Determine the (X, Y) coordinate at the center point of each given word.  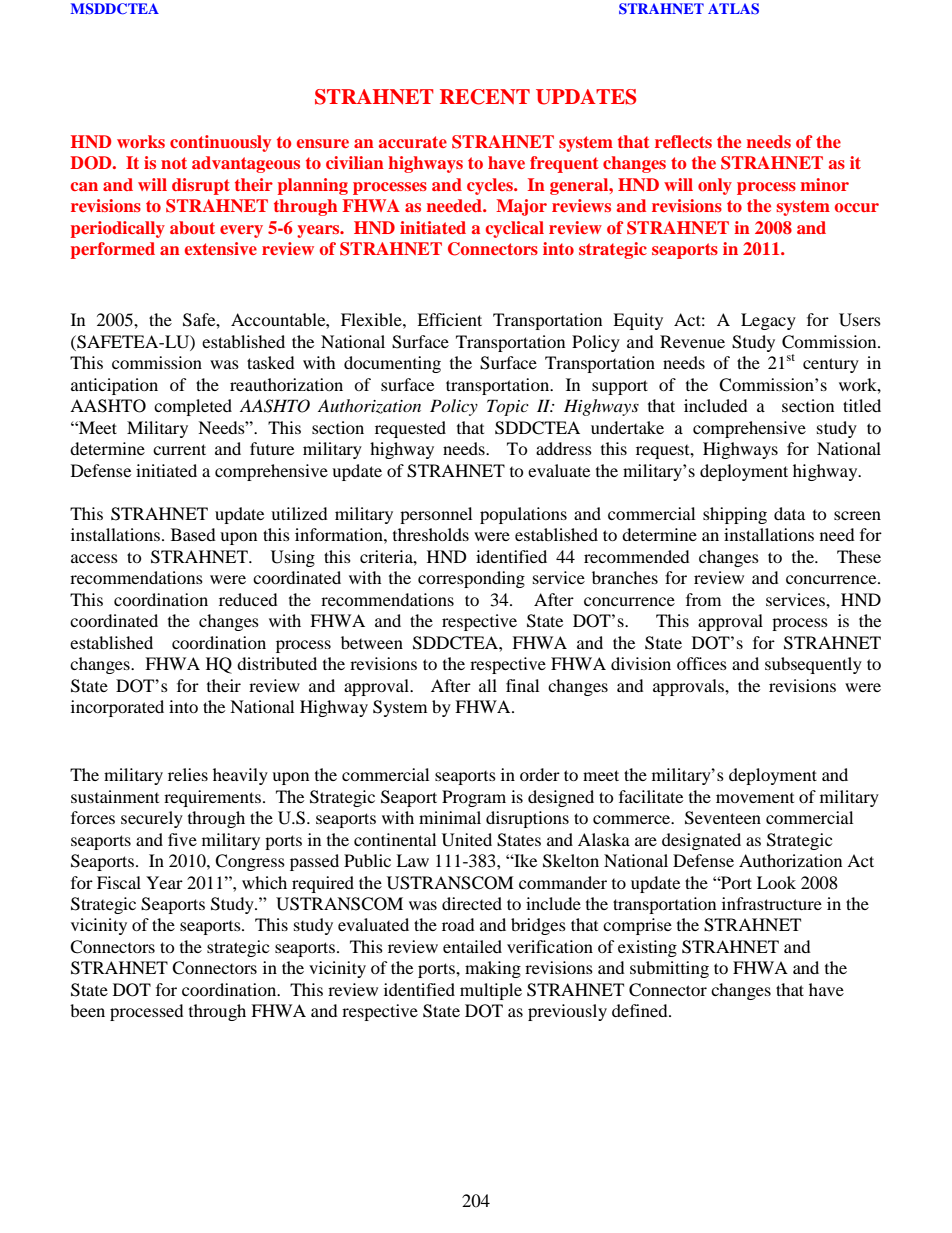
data (789, 513)
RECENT (485, 97)
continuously (220, 143)
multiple (491, 991)
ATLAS (733, 9)
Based (193, 534)
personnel (436, 515)
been (87, 1010)
